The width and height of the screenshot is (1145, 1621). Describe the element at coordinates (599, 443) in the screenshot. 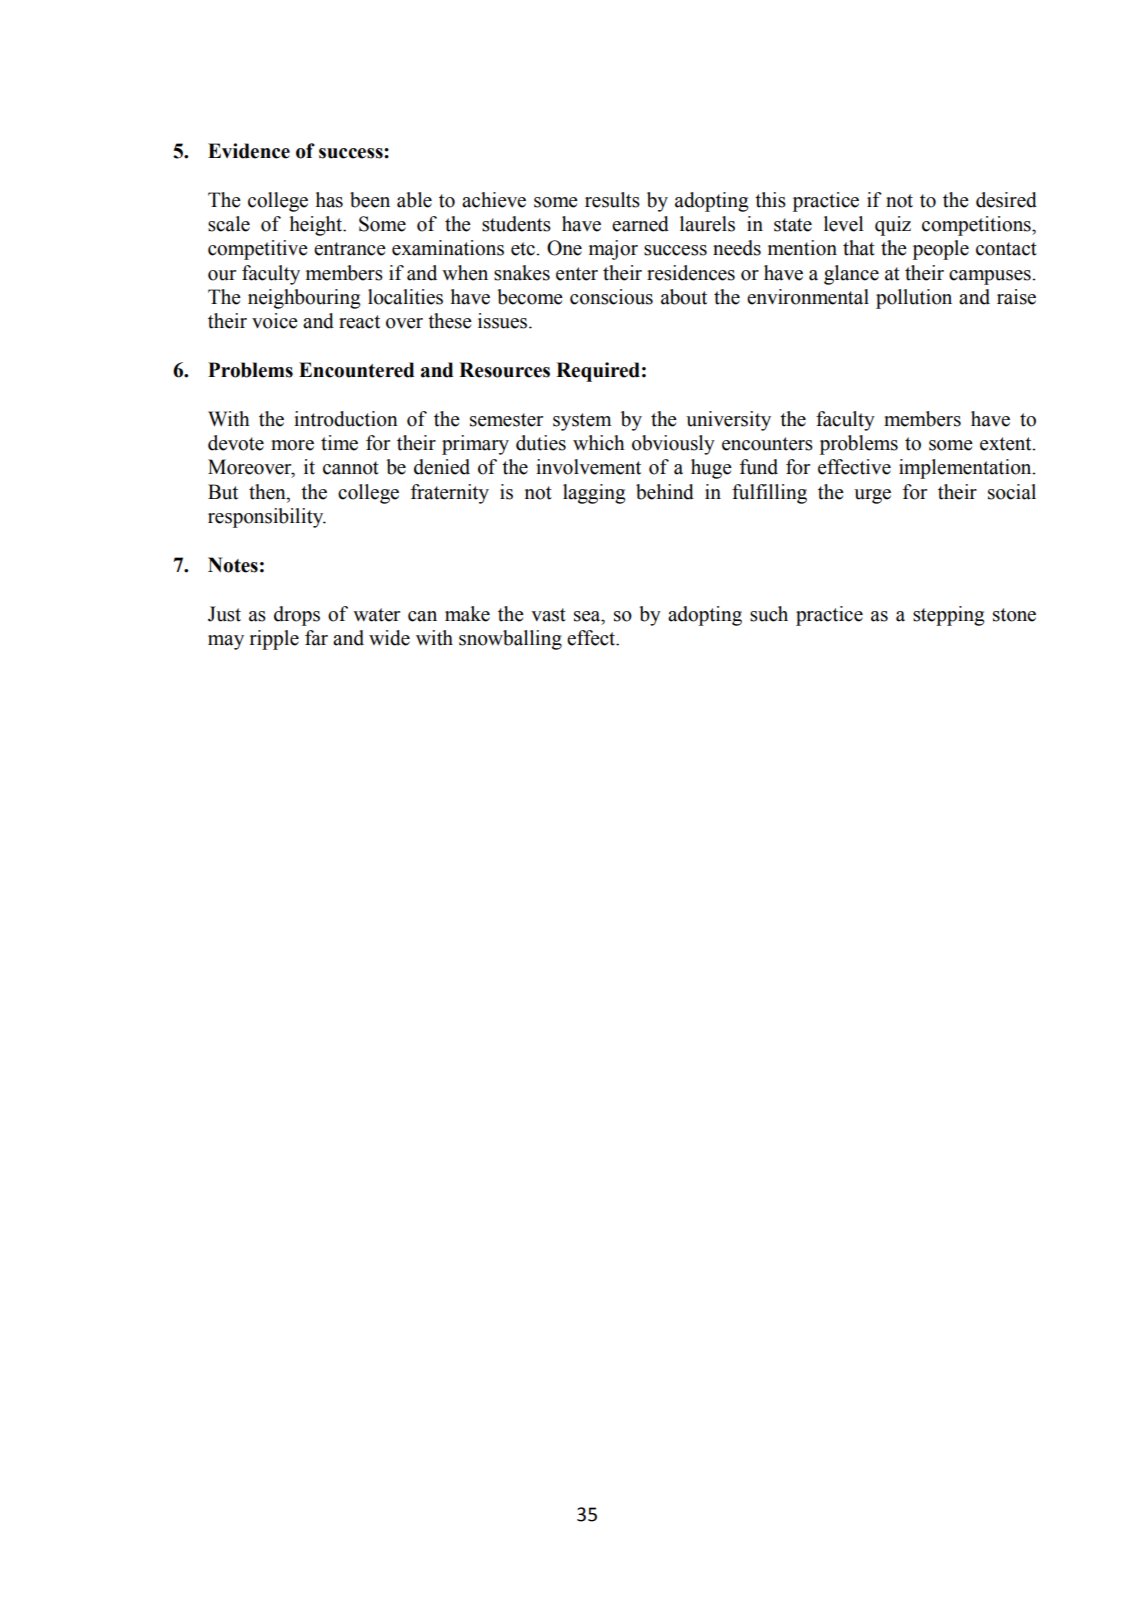

I see `which` at that location.
